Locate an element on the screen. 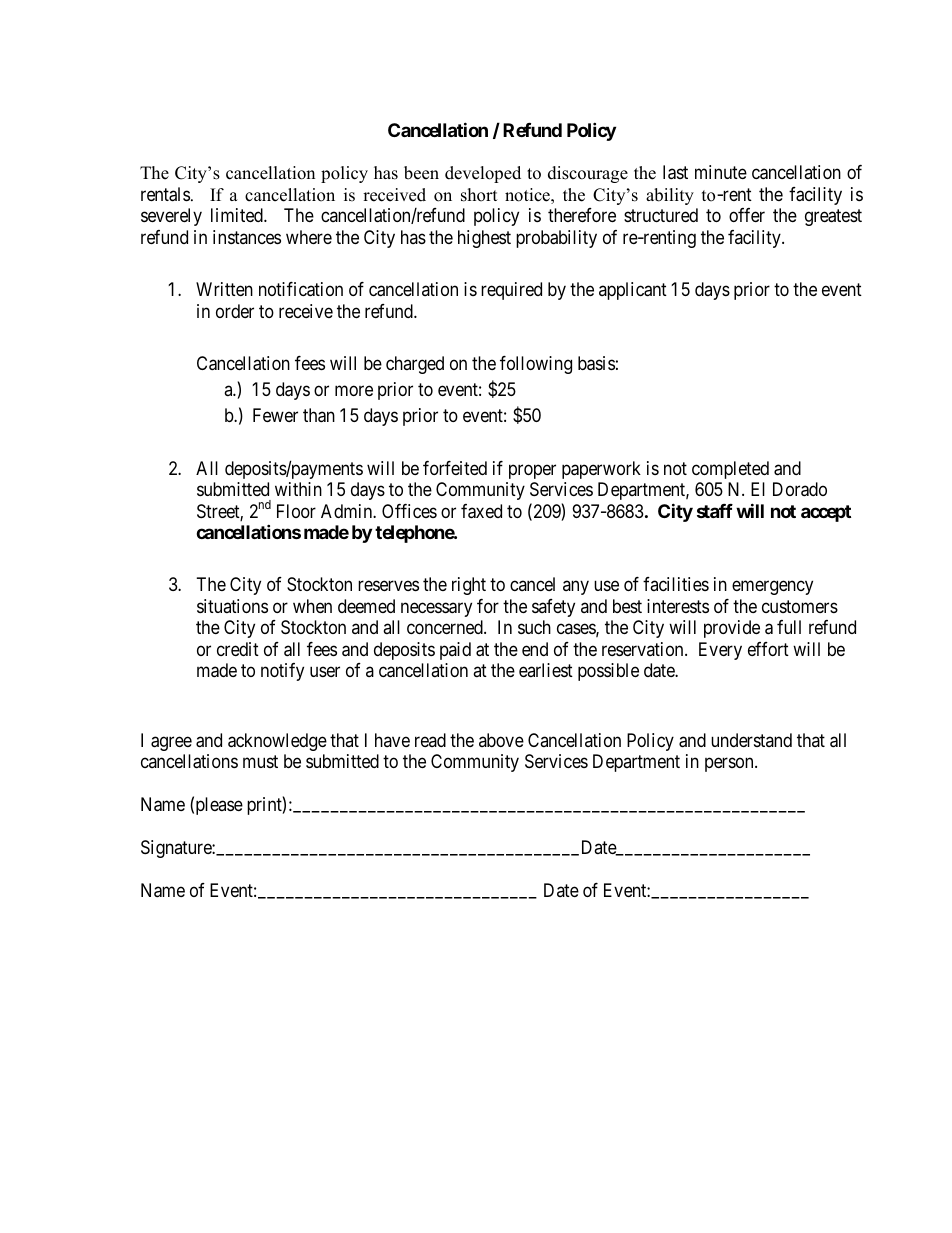  Fewer is located at coordinates (275, 415).
